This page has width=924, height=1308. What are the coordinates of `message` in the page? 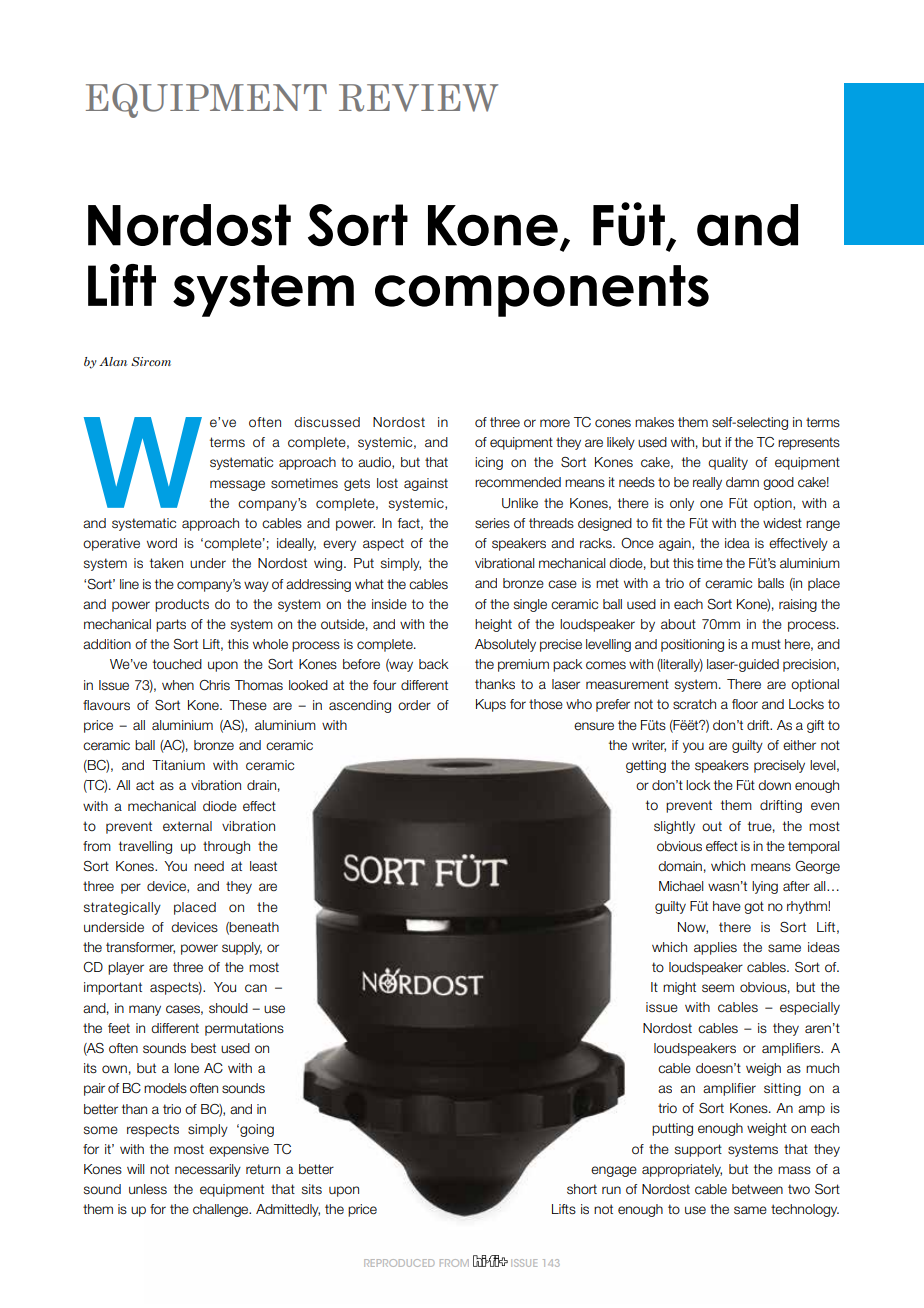 It's located at (237, 485).
